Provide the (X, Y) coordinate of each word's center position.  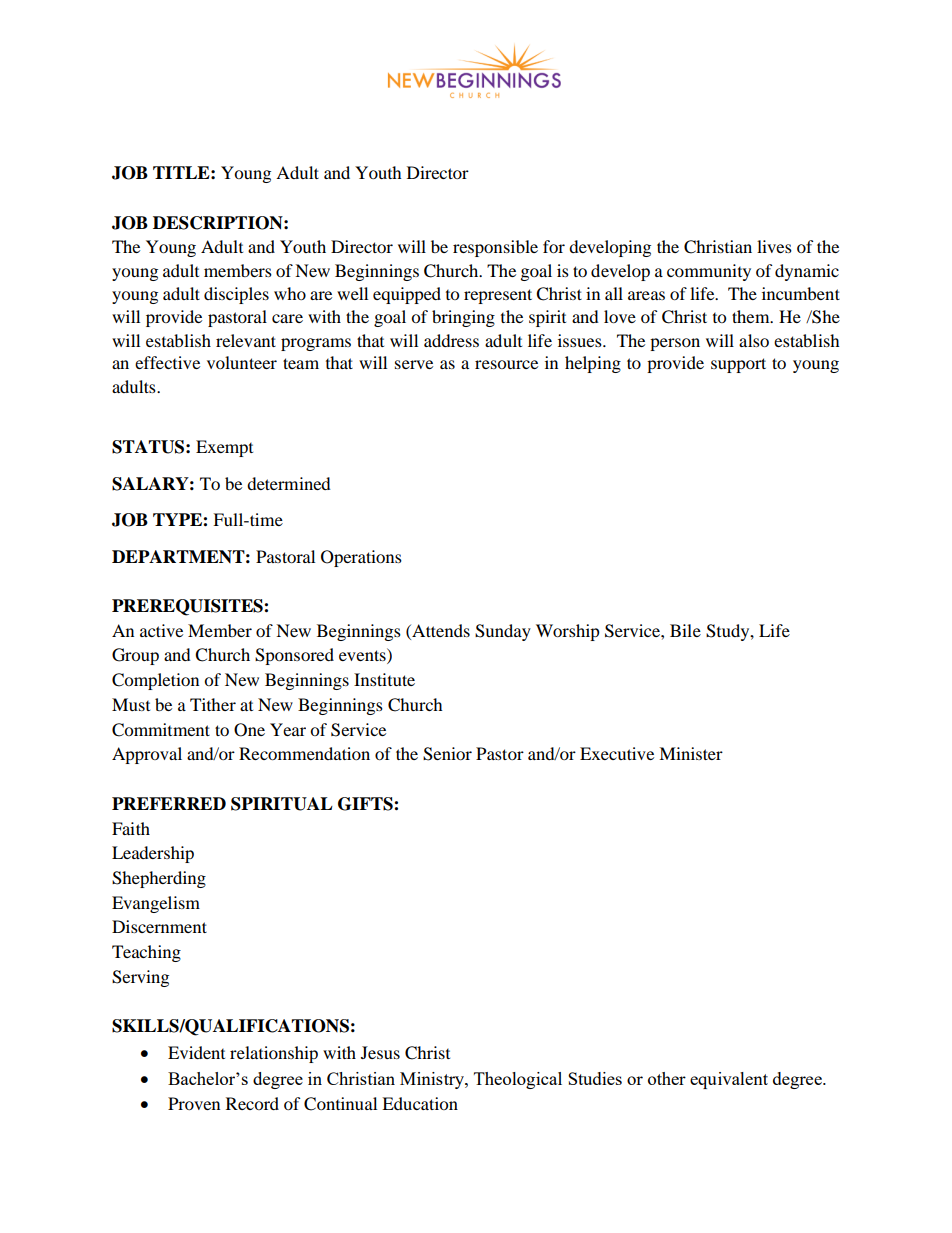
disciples (236, 295)
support (738, 365)
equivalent (729, 1080)
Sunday (503, 632)
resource (506, 364)
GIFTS (366, 804)
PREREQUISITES (188, 607)
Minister (691, 753)
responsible (495, 248)
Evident (196, 1052)
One (249, 730)
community (709, 272)
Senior (447, 754)
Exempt (224, 448)
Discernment (159, 926)
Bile (685, 630)
